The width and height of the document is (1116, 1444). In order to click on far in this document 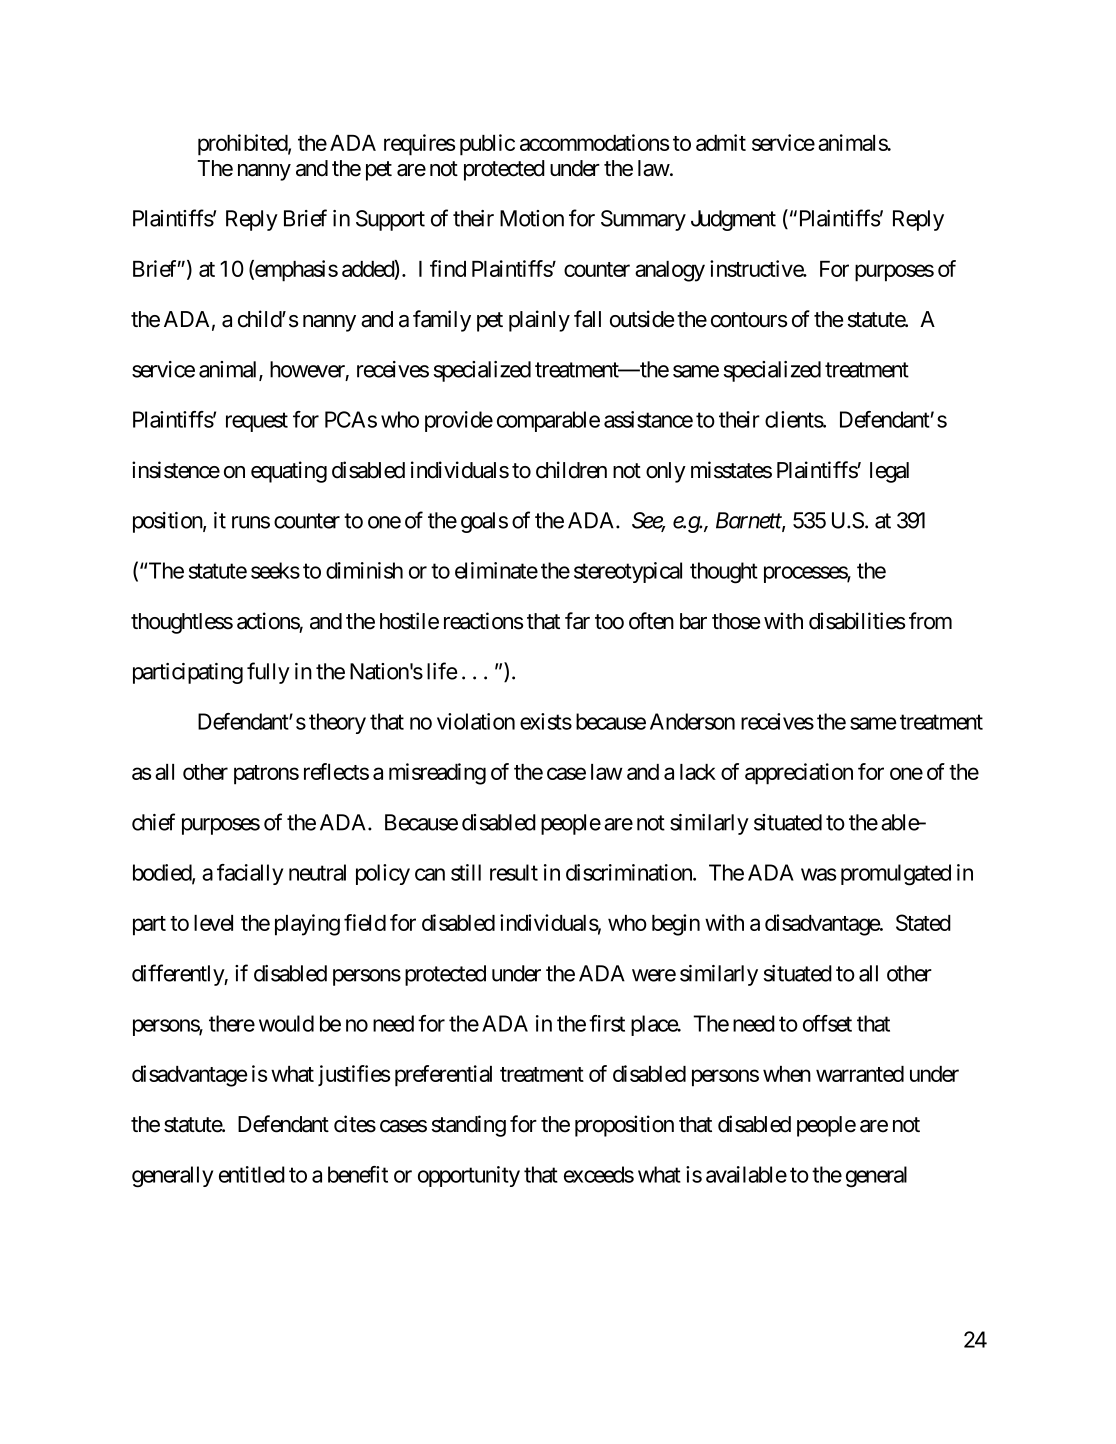, I will do `click(577, 621)`.
